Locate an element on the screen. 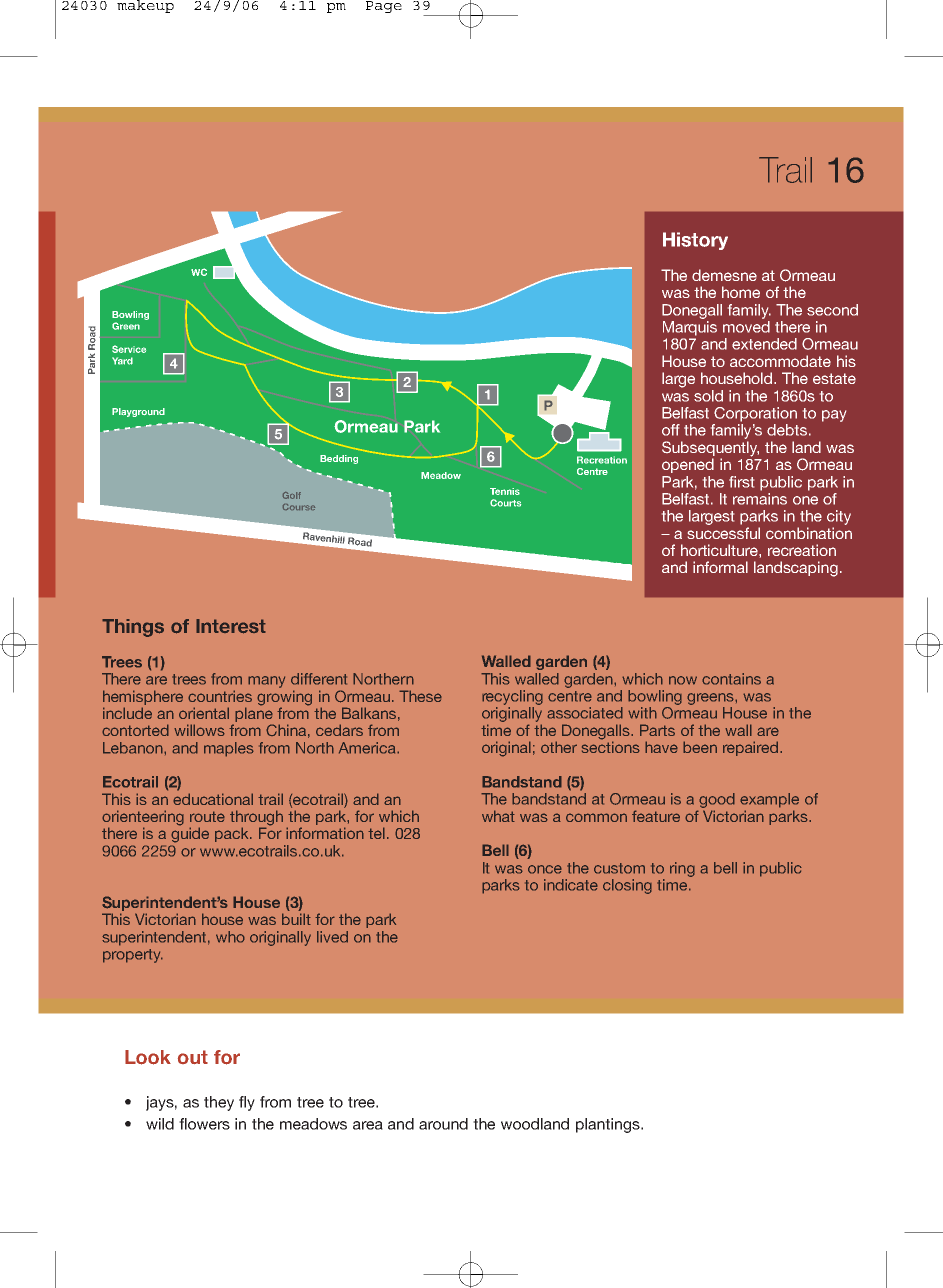 Image resolution: width=943 pixels, height=1288 pixels. route is located at coordinates (207, 816).
